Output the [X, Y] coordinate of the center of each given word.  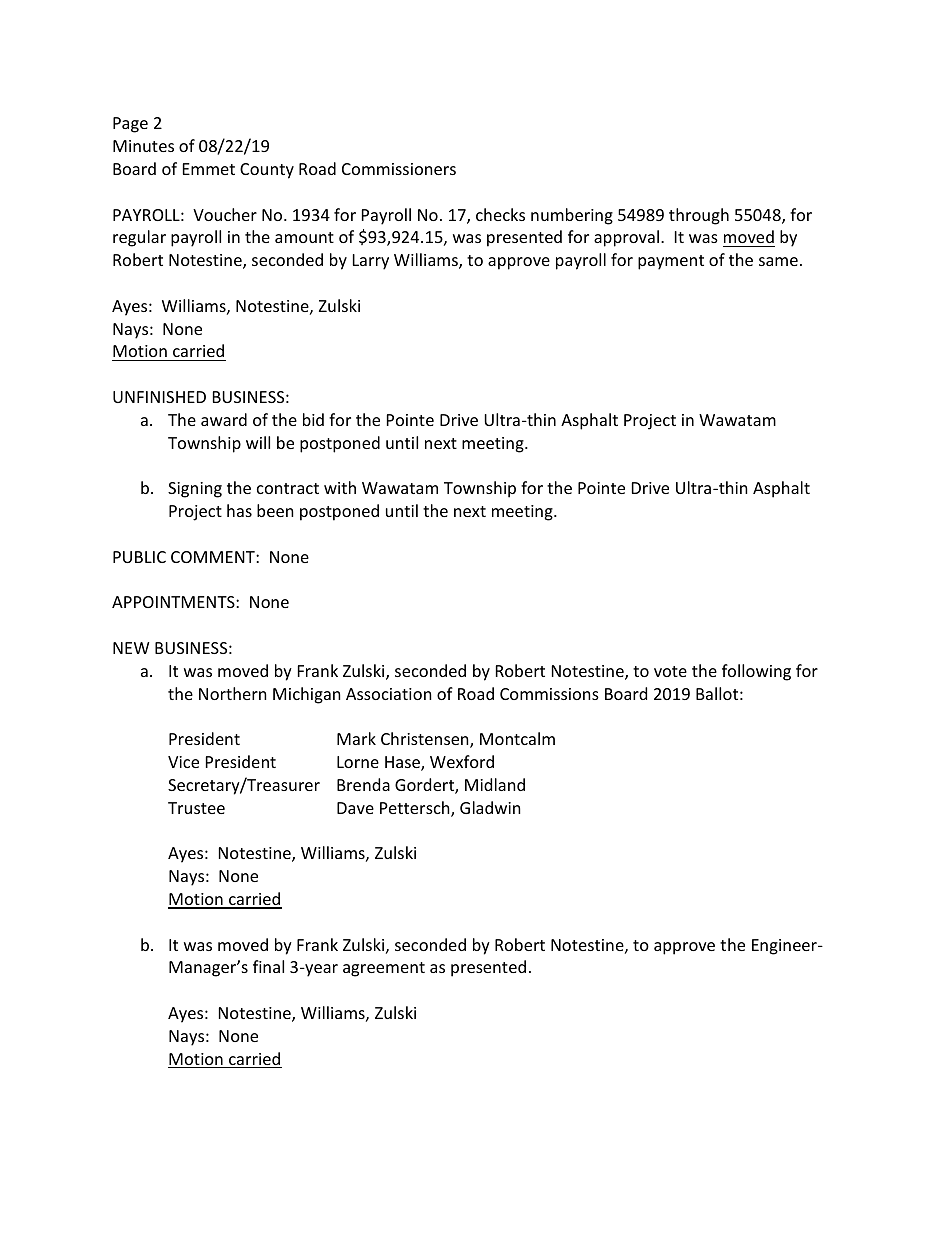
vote [670, 671]
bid [313, 419]
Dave [355, 808]
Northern [233, 693]
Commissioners [399, 169]
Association [389, 694]
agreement [384, 969]
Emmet [209, 169]
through [699, 216]
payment [671, 262]
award [224, 419]
